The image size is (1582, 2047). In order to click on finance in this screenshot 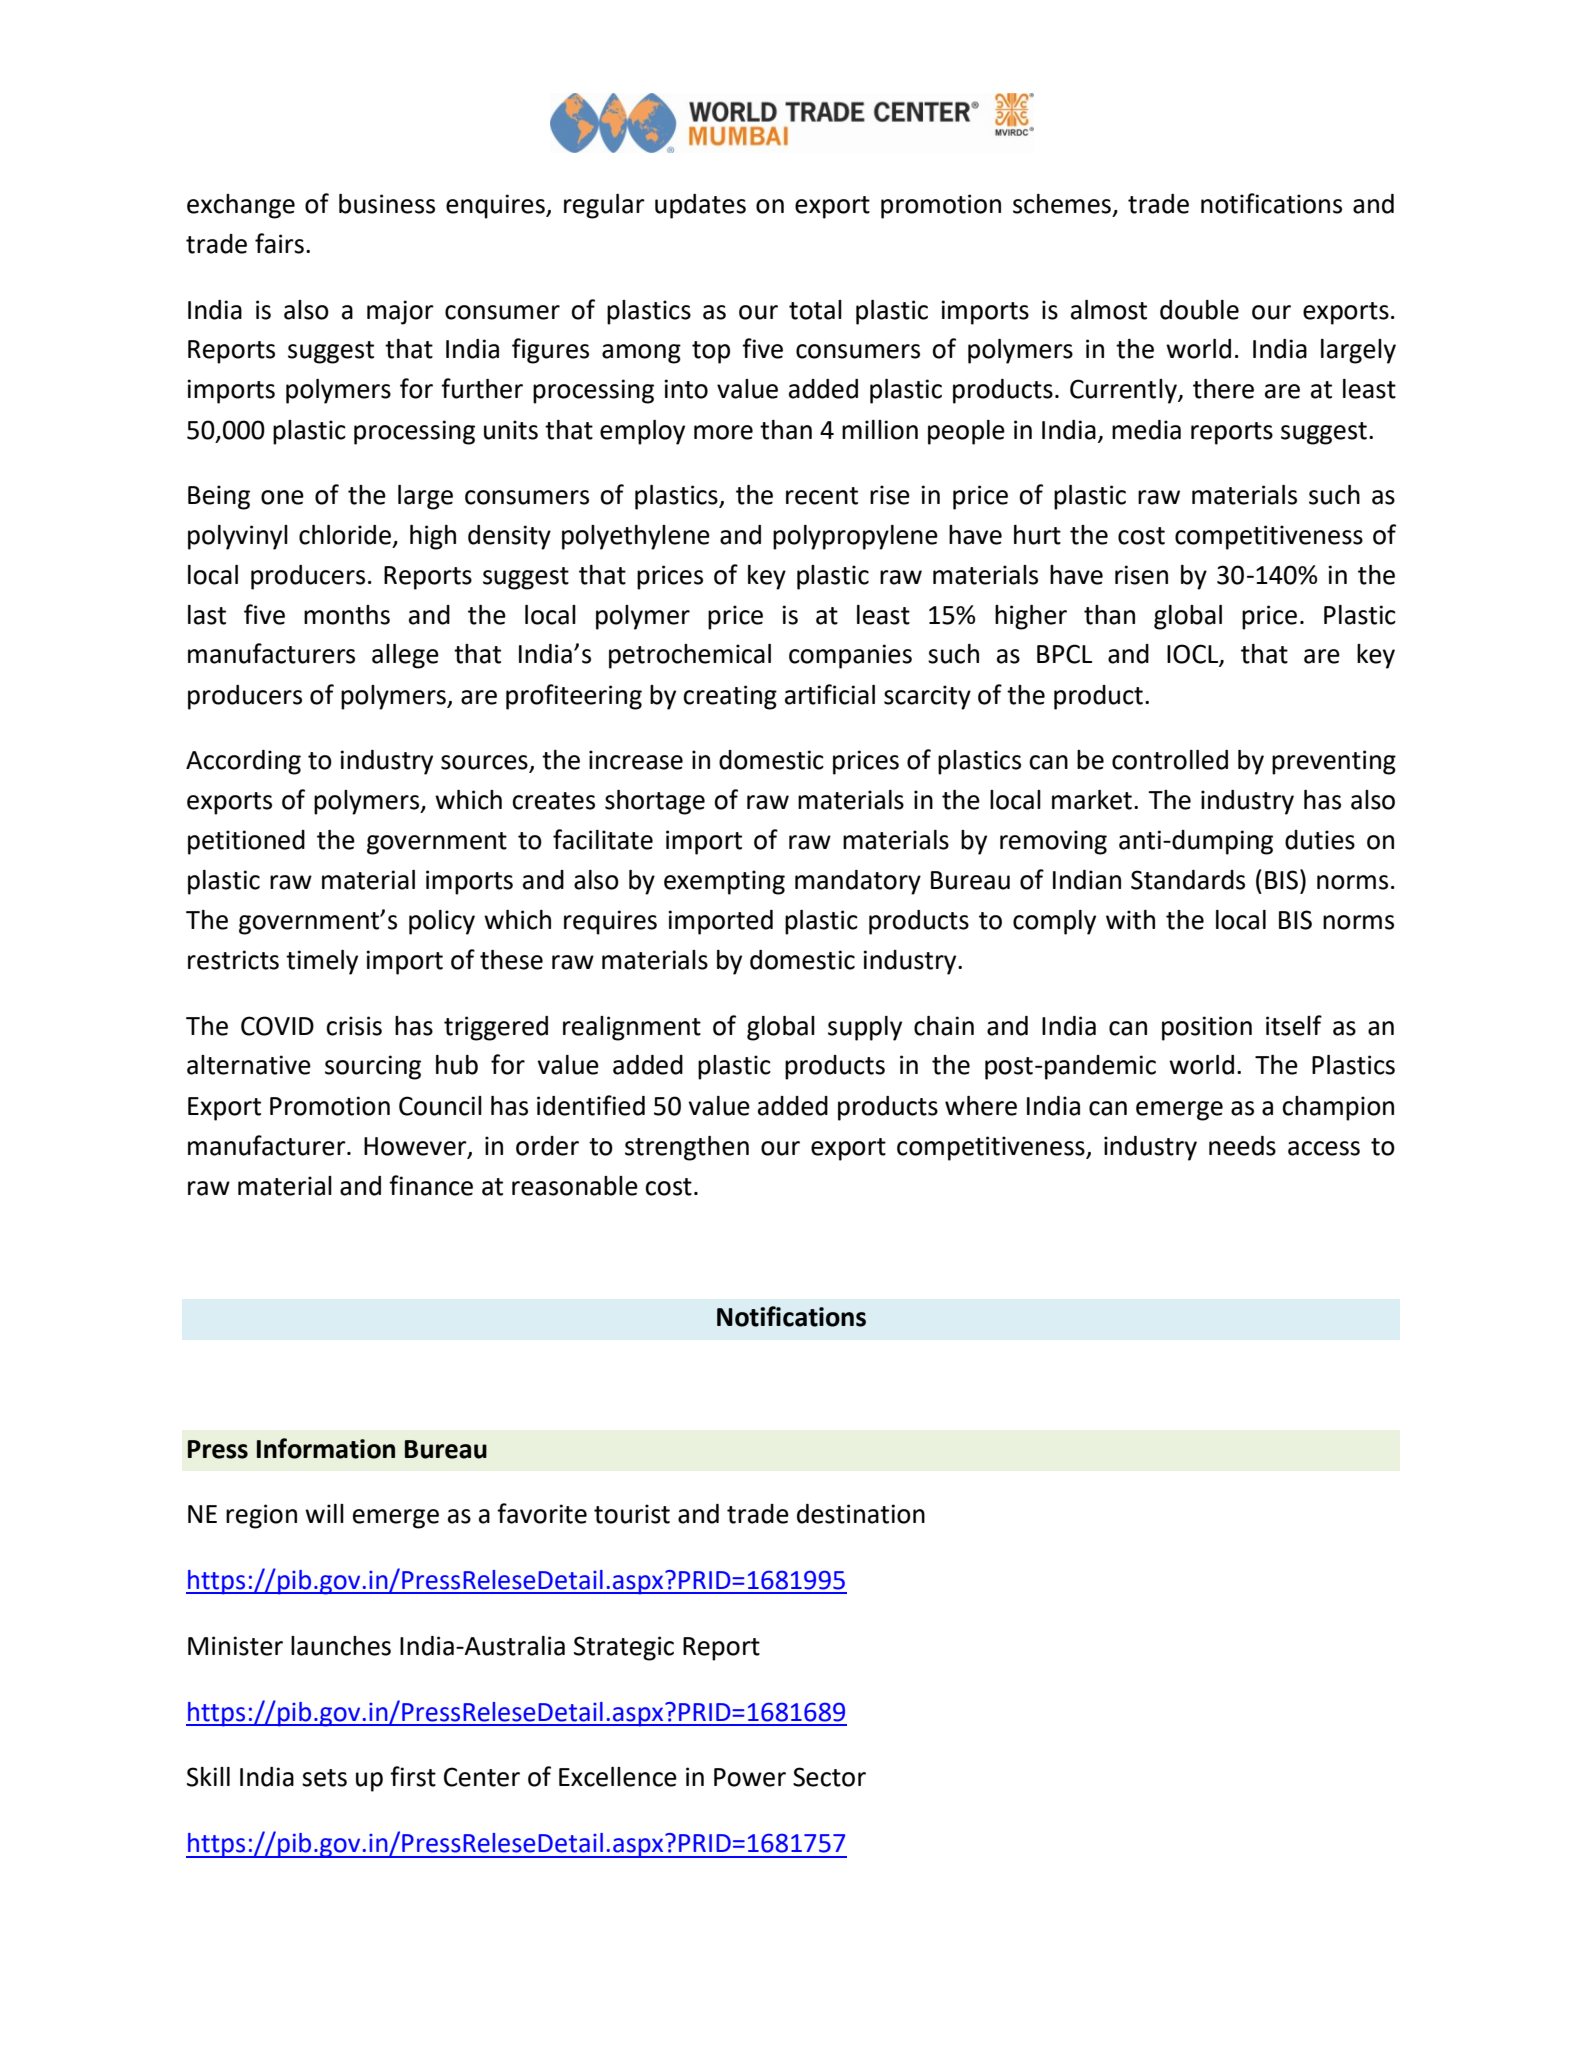, I will do `click(431, 1185)`.
